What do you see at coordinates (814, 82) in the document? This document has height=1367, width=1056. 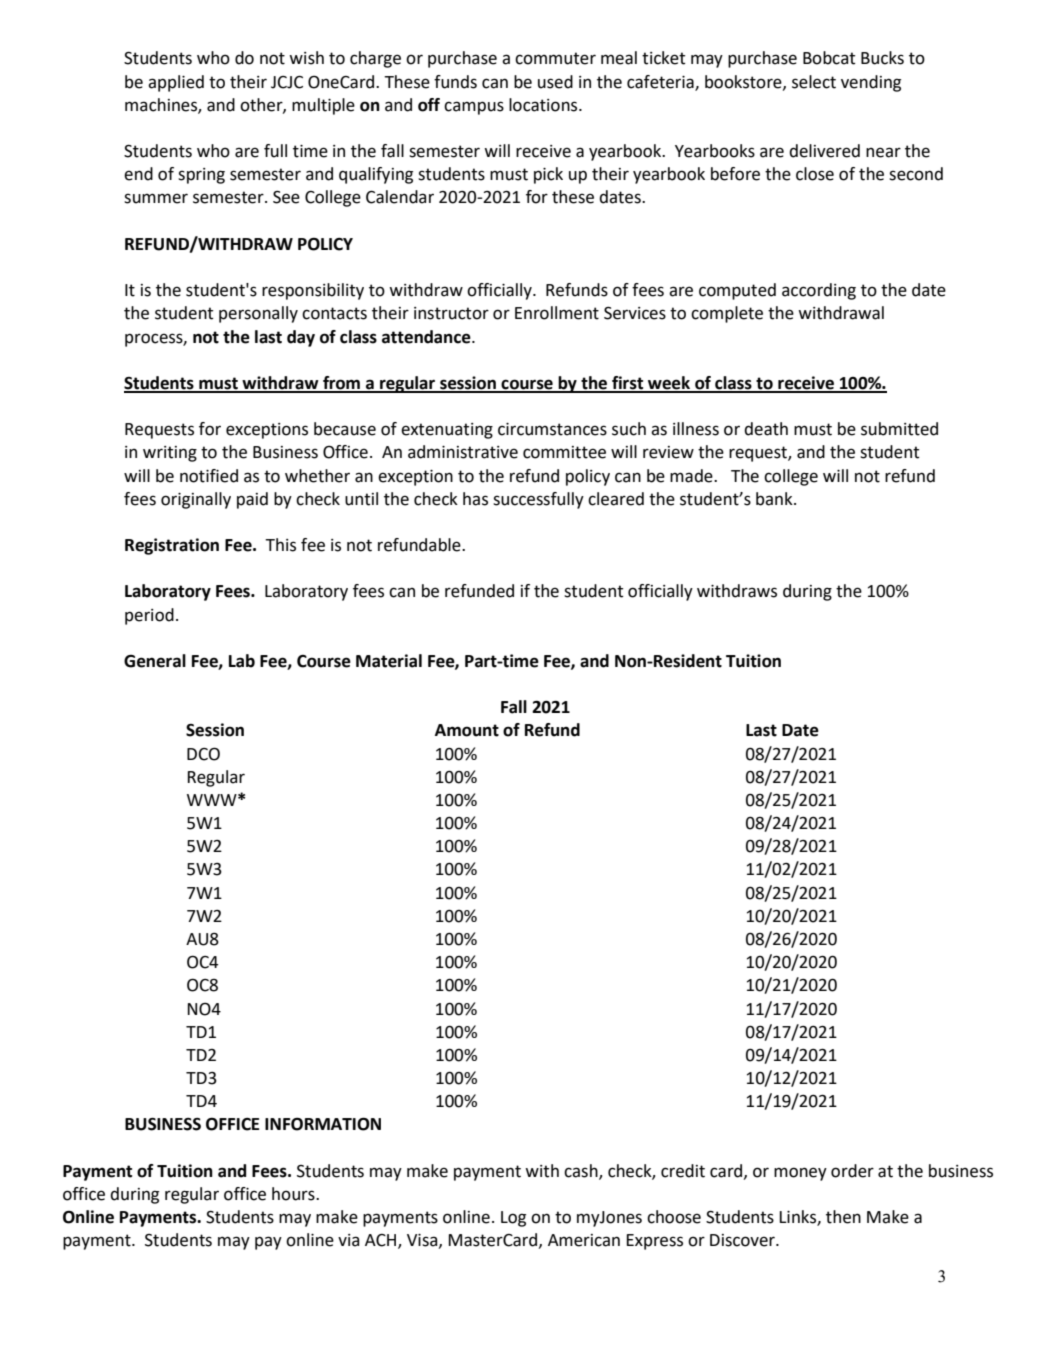 I see `select` at bounding box center [814, 82].
